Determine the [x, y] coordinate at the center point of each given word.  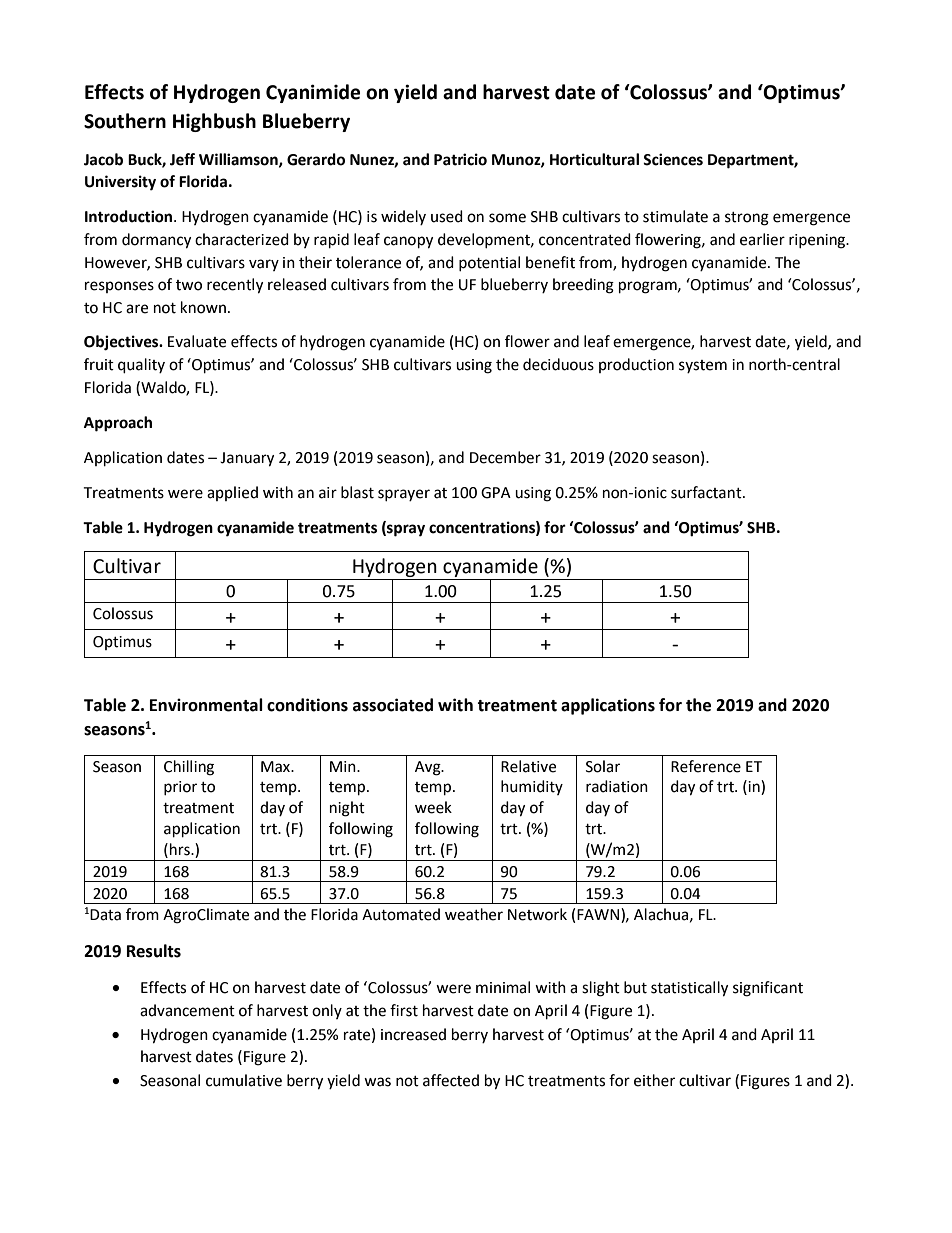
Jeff [182, 159]
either [654, 1080]
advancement [187, 1010]
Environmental [206, 705]
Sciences [673, 159]
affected [451, 1080]
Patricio [460, 159]
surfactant [707, 492]
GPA [496, 493]
